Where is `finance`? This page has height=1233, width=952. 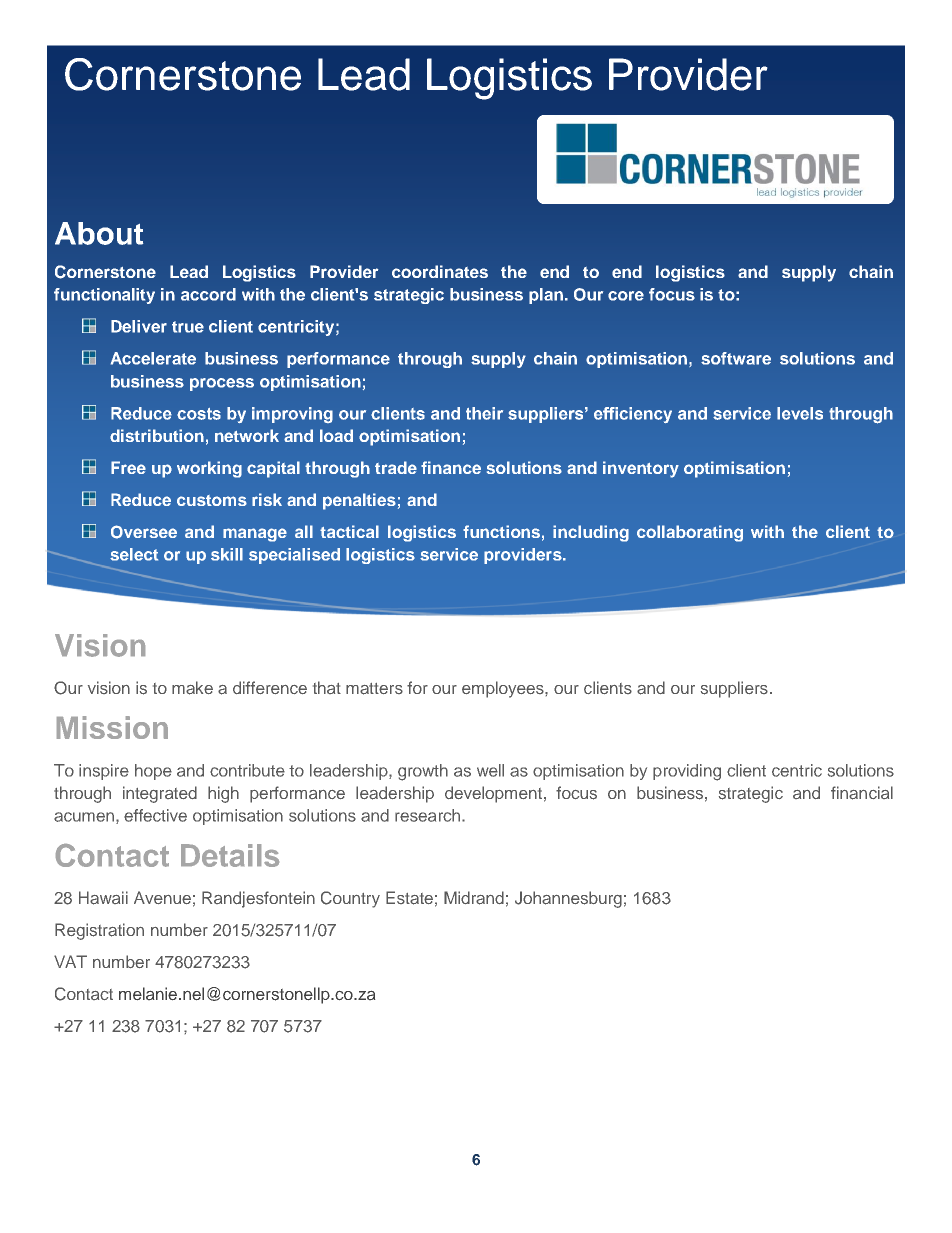
finance is located at coordinates (451, 467).
